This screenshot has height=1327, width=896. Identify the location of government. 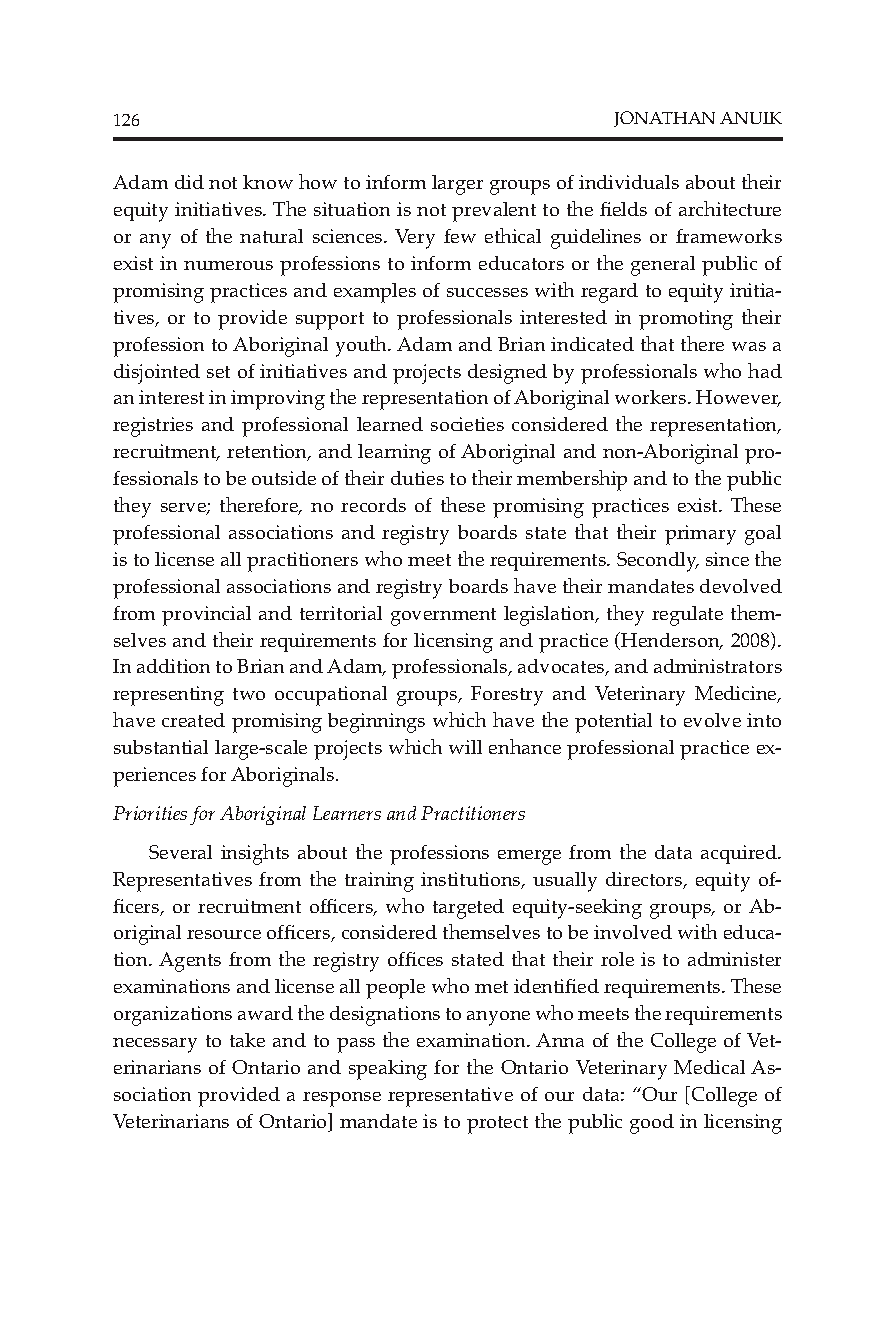
(443, 617).
